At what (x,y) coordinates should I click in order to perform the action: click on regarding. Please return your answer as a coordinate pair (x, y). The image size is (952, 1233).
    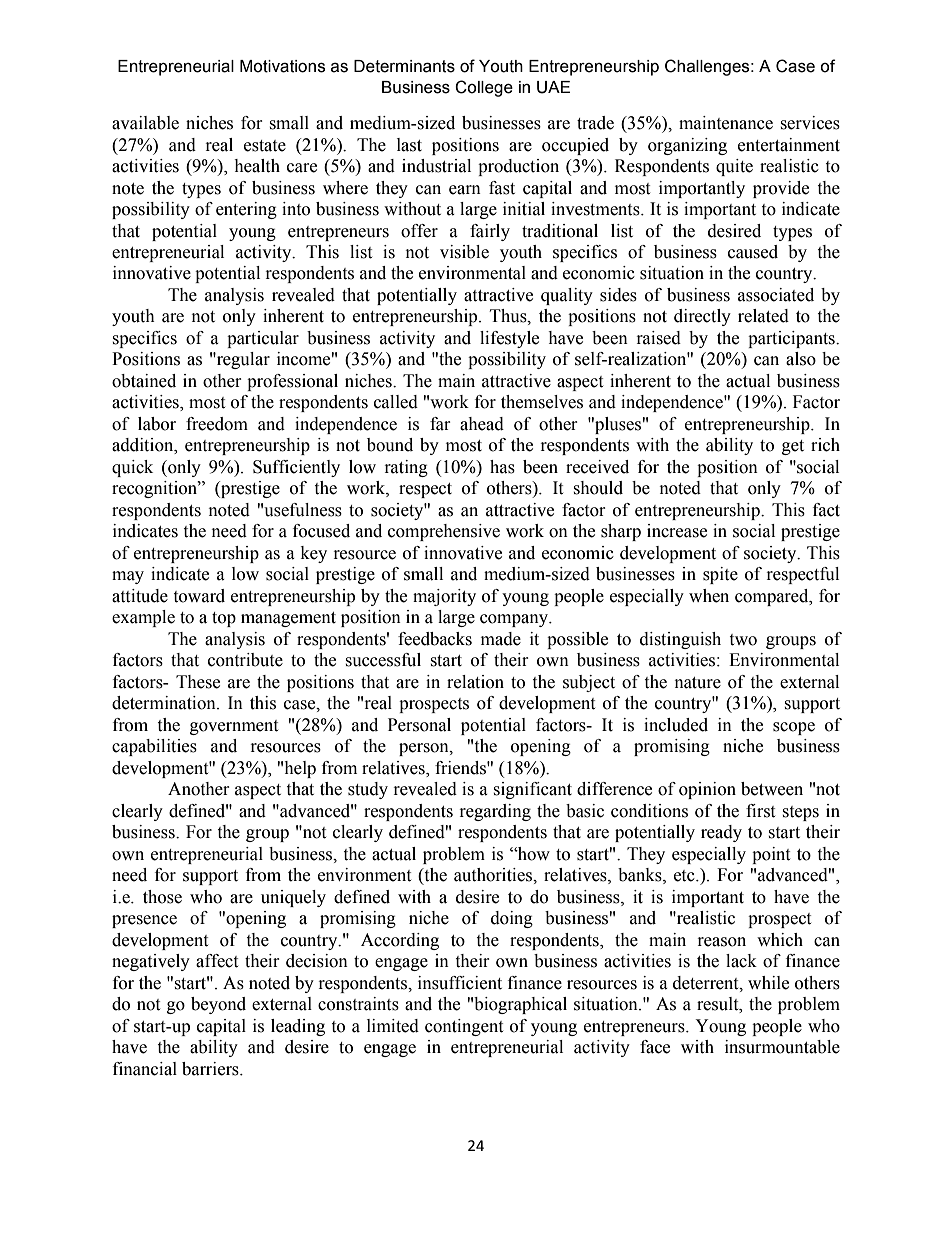
    Looking at the image, I should click on (495, 812).
